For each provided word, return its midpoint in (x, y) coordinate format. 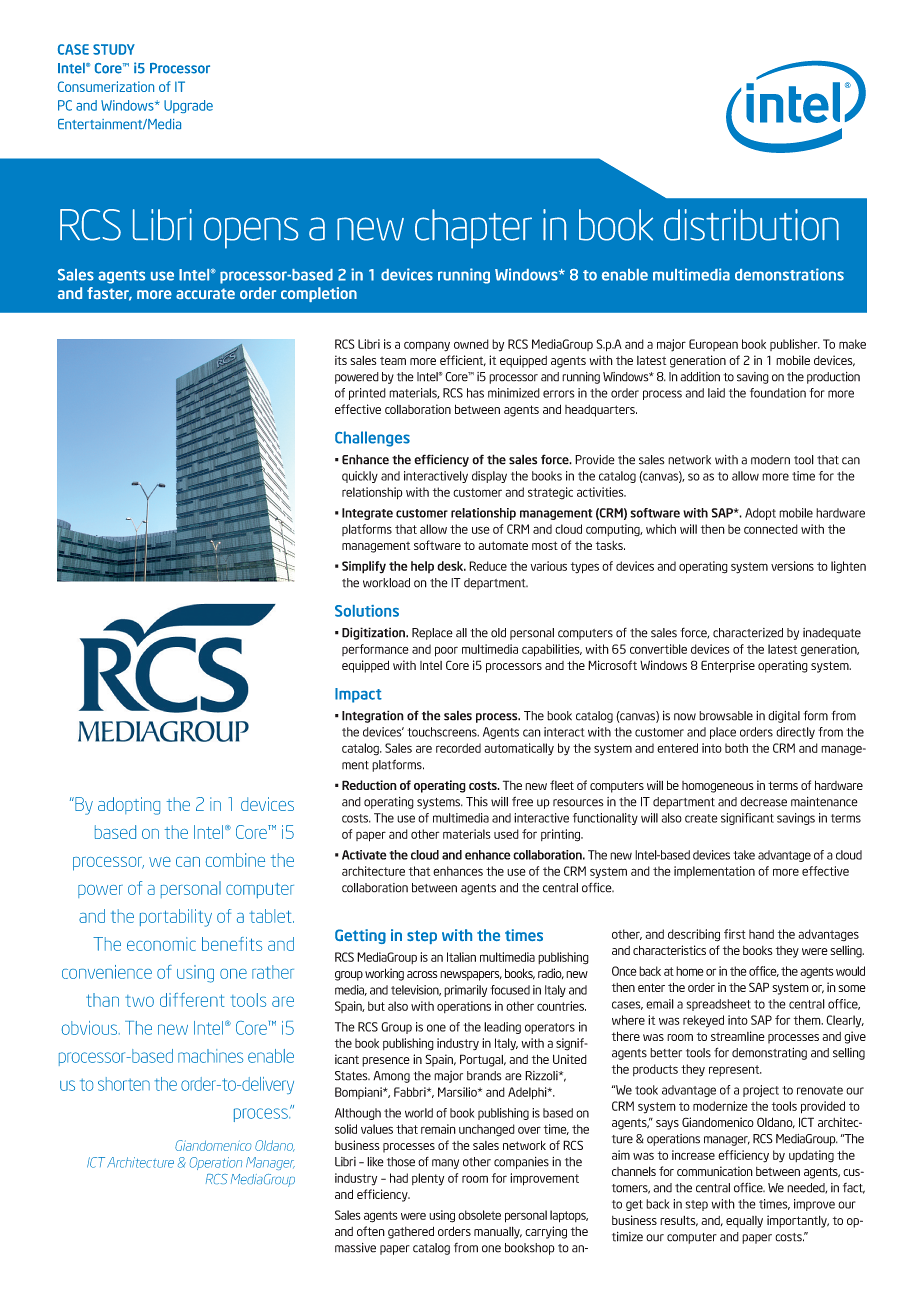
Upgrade (188, 106)
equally (744, 1222)
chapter (473, 229)
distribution (751, 225)
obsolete (479, 1215)
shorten (124, 1084)
